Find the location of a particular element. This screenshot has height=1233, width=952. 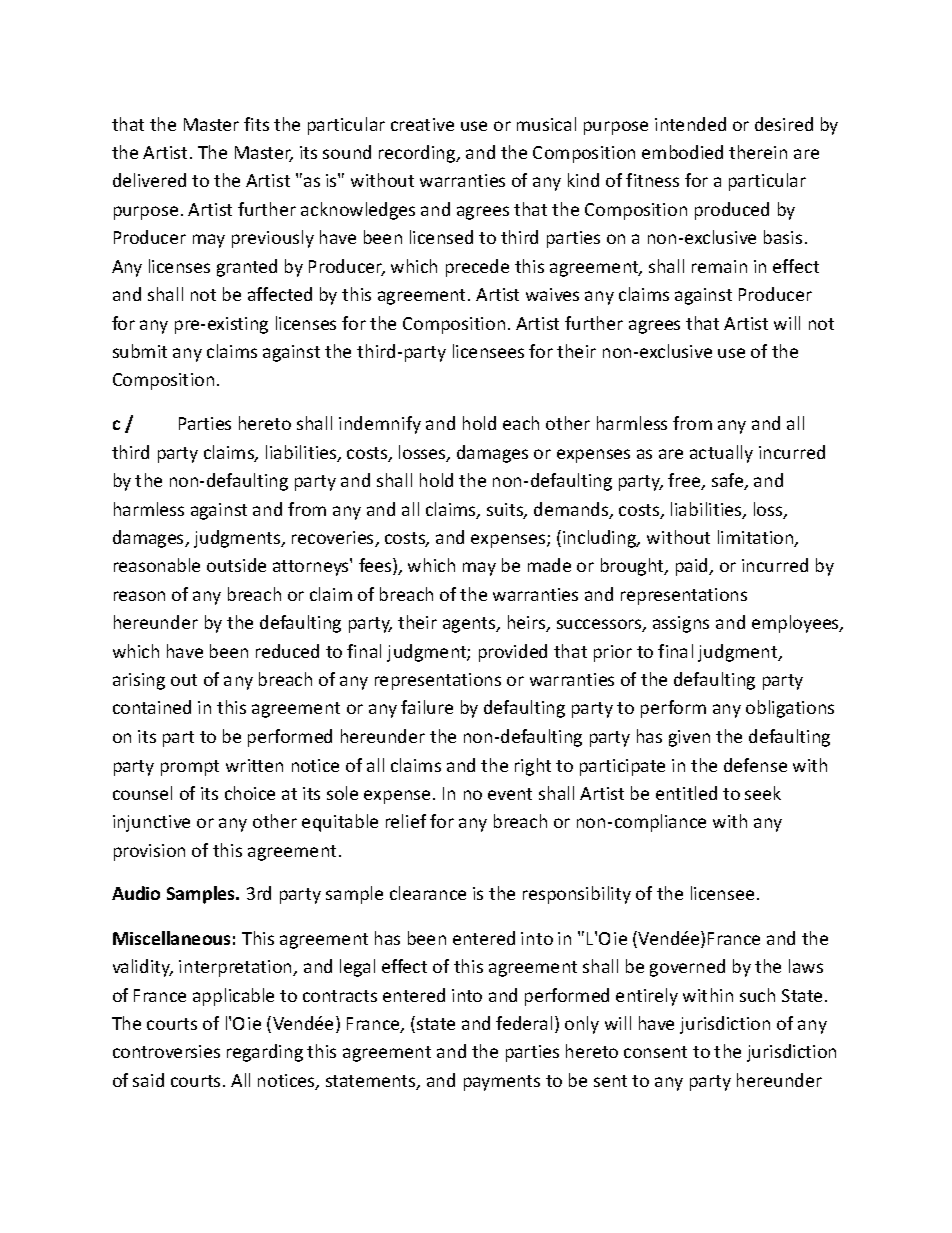

fits is located at coordinates (256, 124).
